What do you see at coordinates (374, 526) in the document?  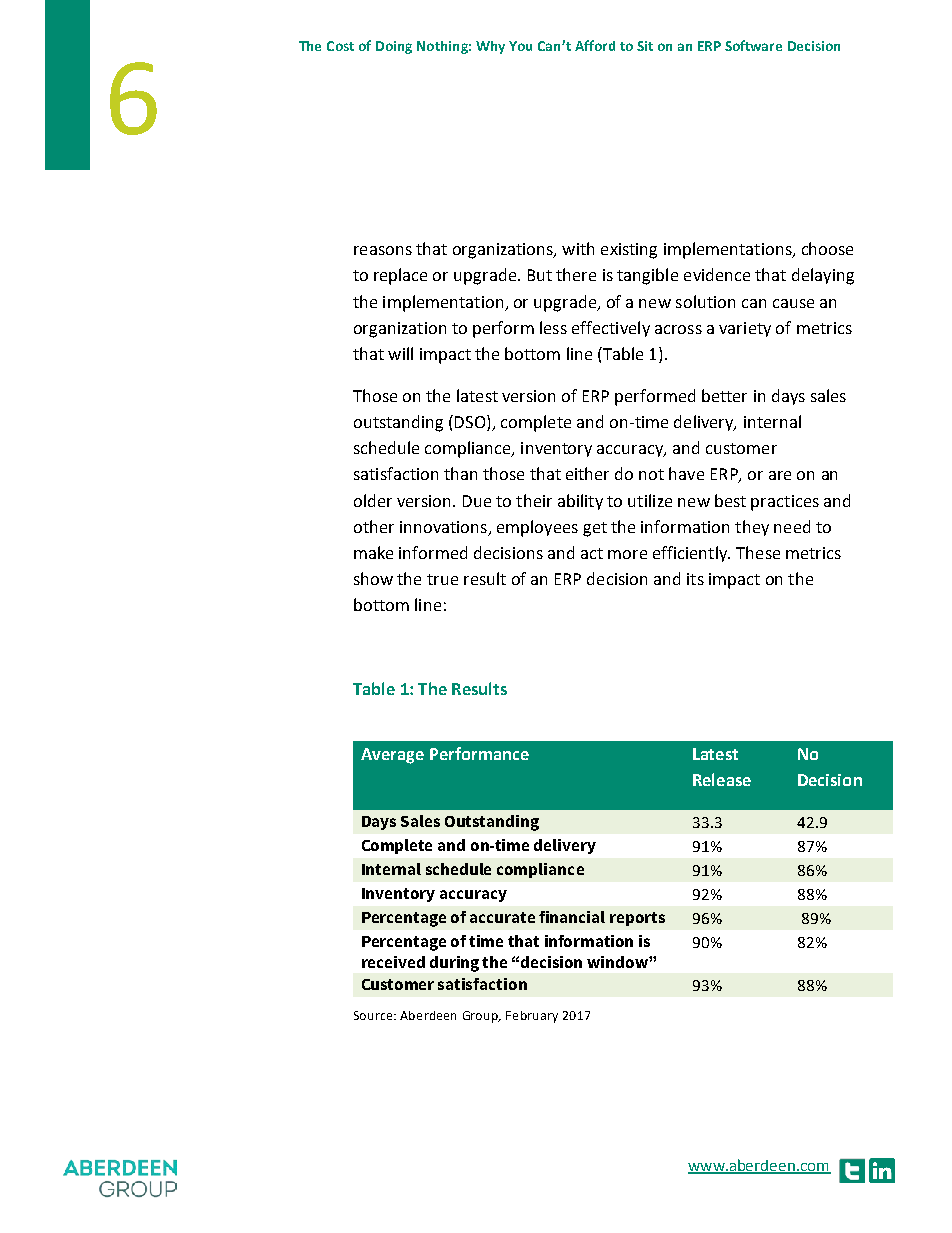 I see `other` at bounding box center [374, 526].
